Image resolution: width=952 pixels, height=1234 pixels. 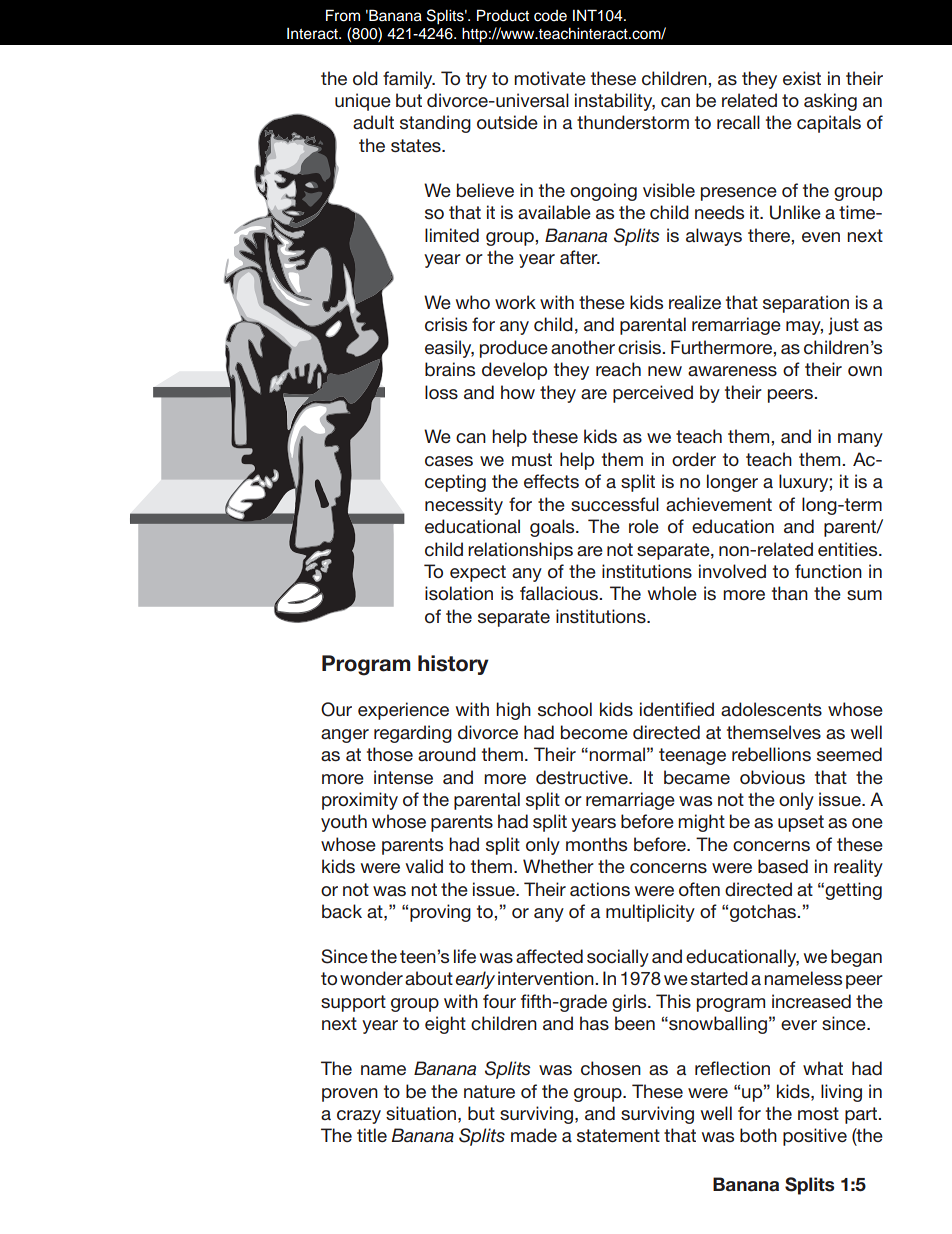 I want to click on most, so click(x=818, y=1114).
